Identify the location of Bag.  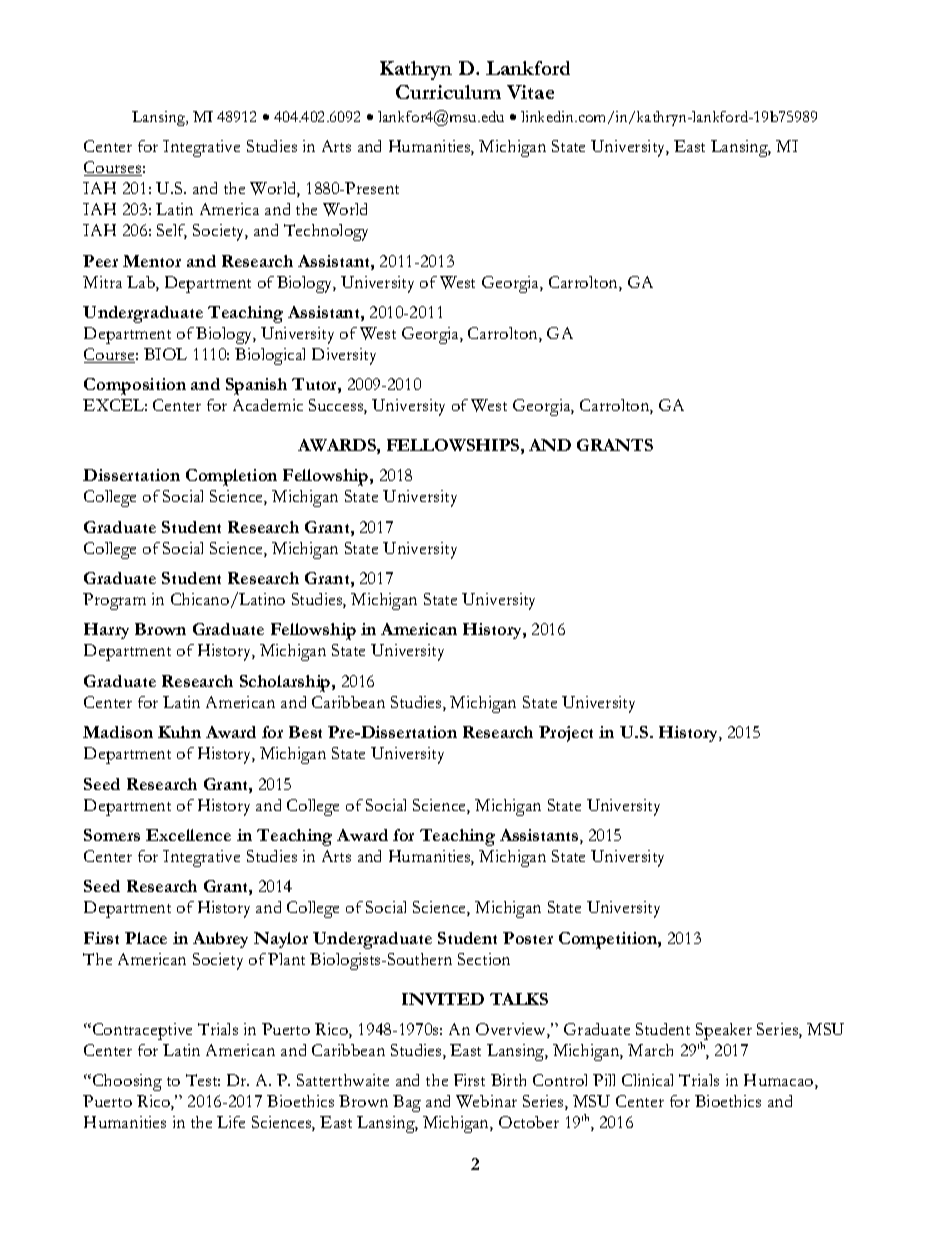
(407, 1103).
